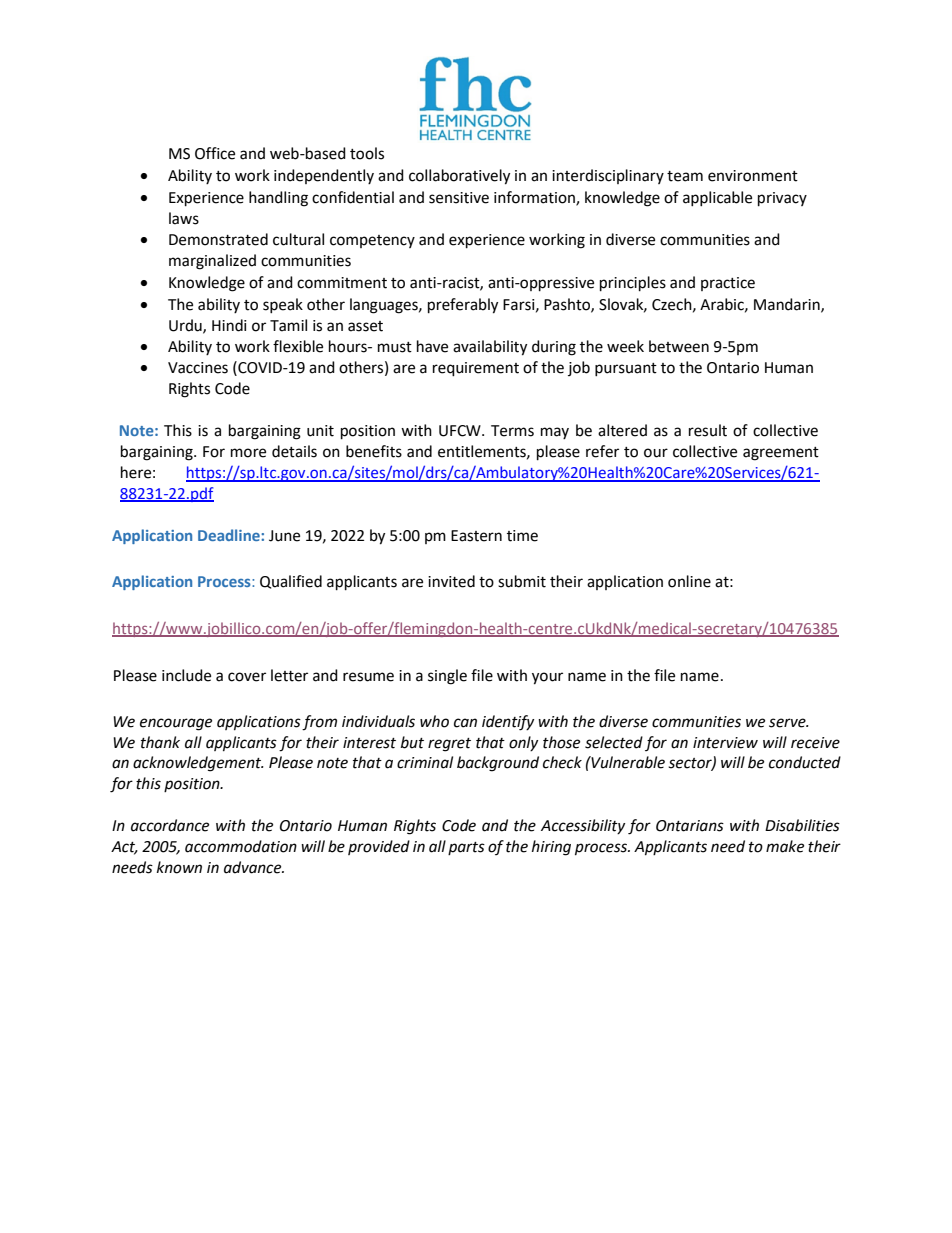 The image size is (952, 1233). What do you see at coordinates (198, 368) in the document?
I see `Vaccines` at bounding box center [198, 368].
